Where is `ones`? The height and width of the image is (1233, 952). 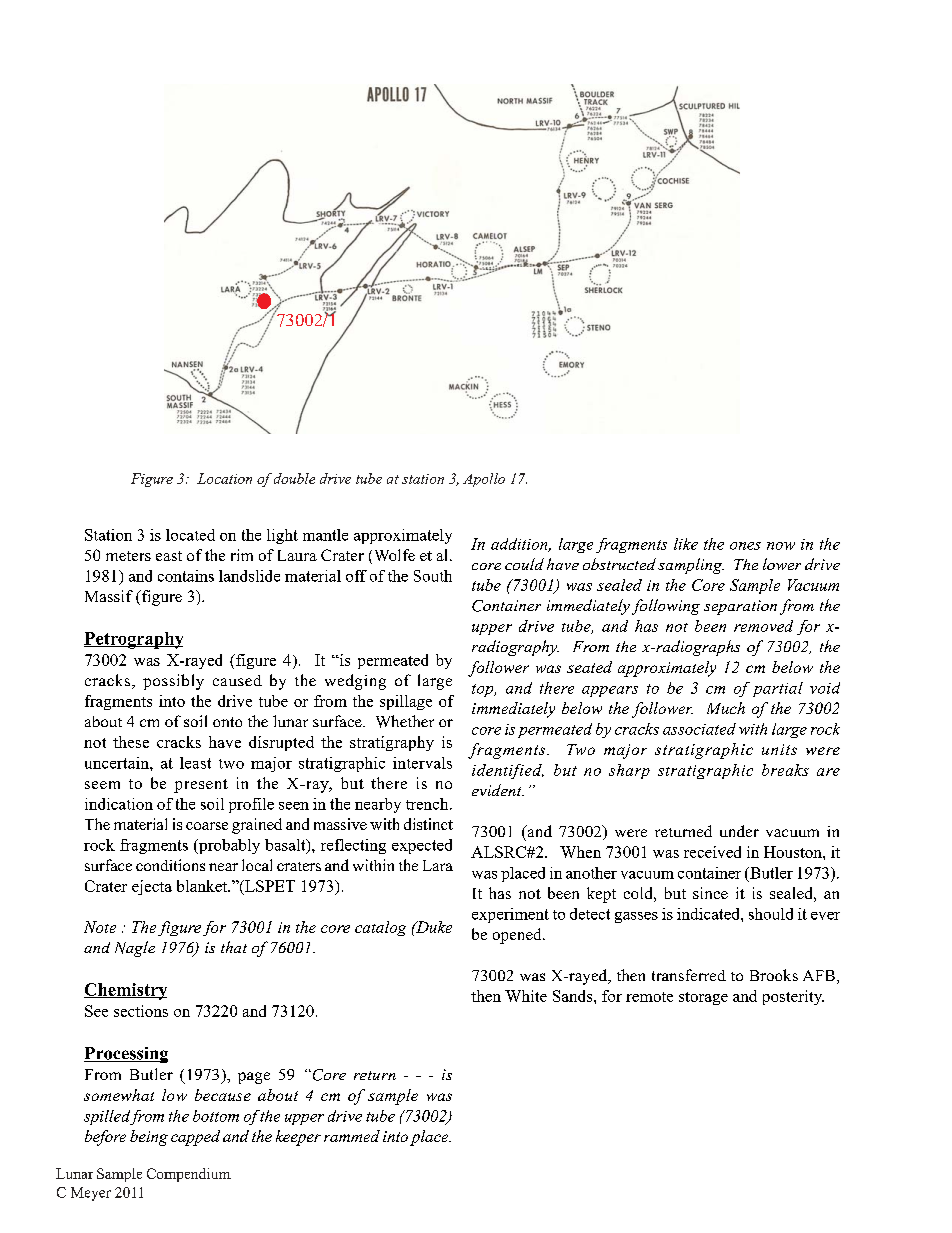
ones is located at coordinates (745, 546).
